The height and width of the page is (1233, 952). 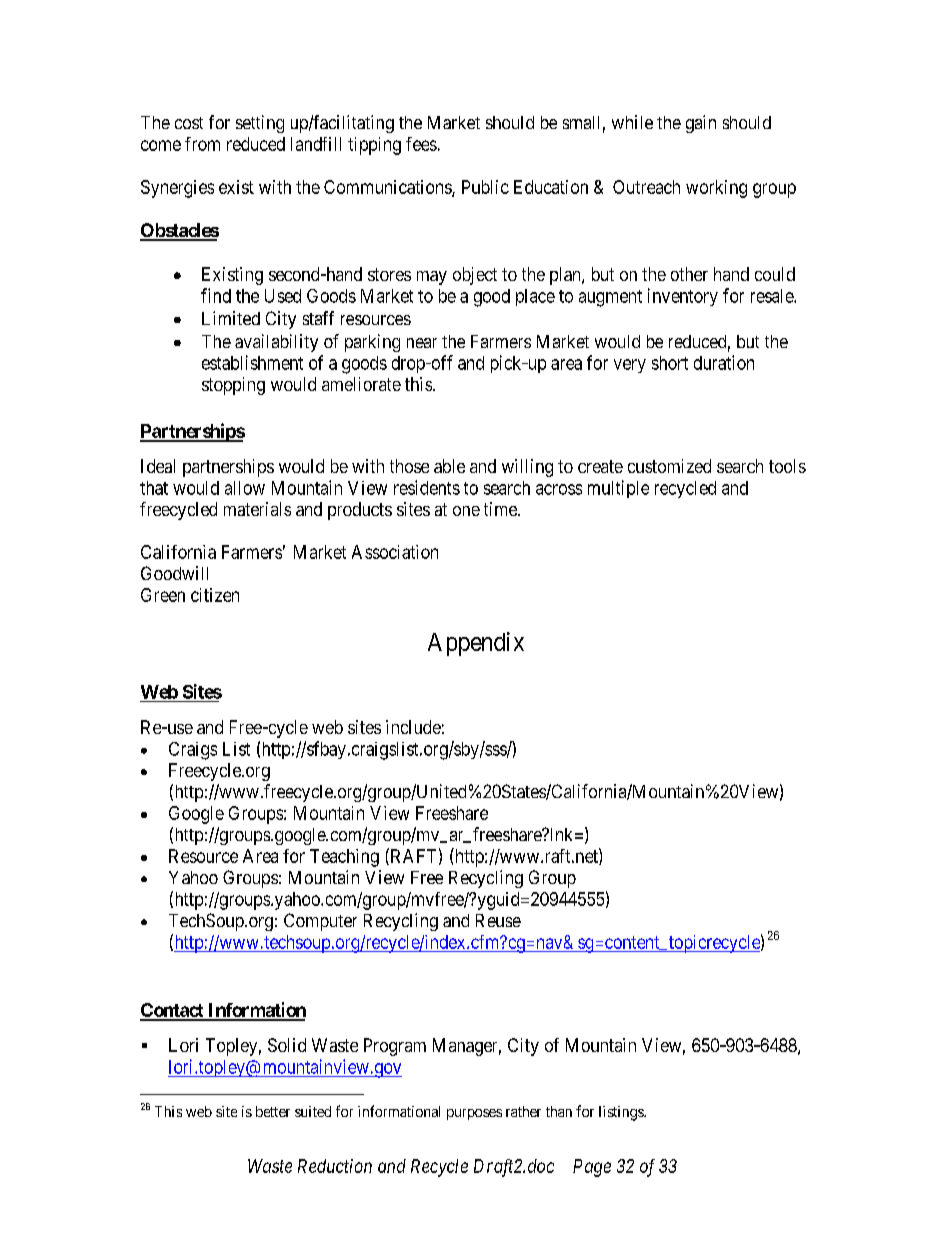 What do you see at coordinates (273, 1111) in the page?
I see `better` at bounding box center [273, 1111].
